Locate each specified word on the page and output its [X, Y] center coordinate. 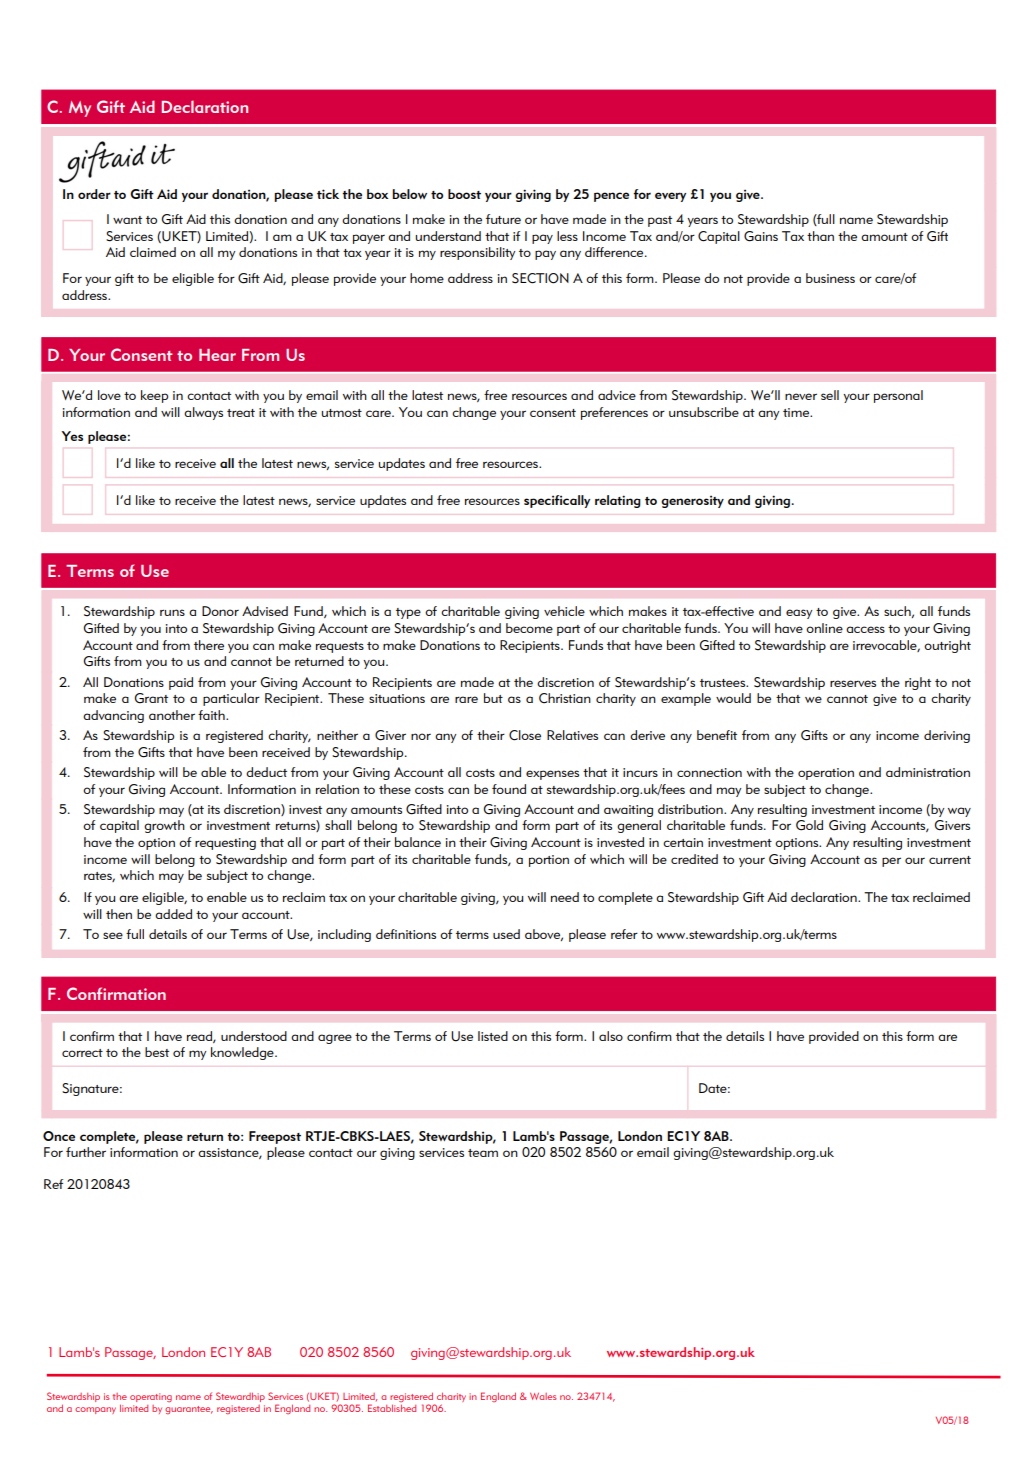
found [509, 789]
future [503, 219]
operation [826, 774]
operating [151, 1397]
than [820, 236]
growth [164, 826]
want [127, 220]
